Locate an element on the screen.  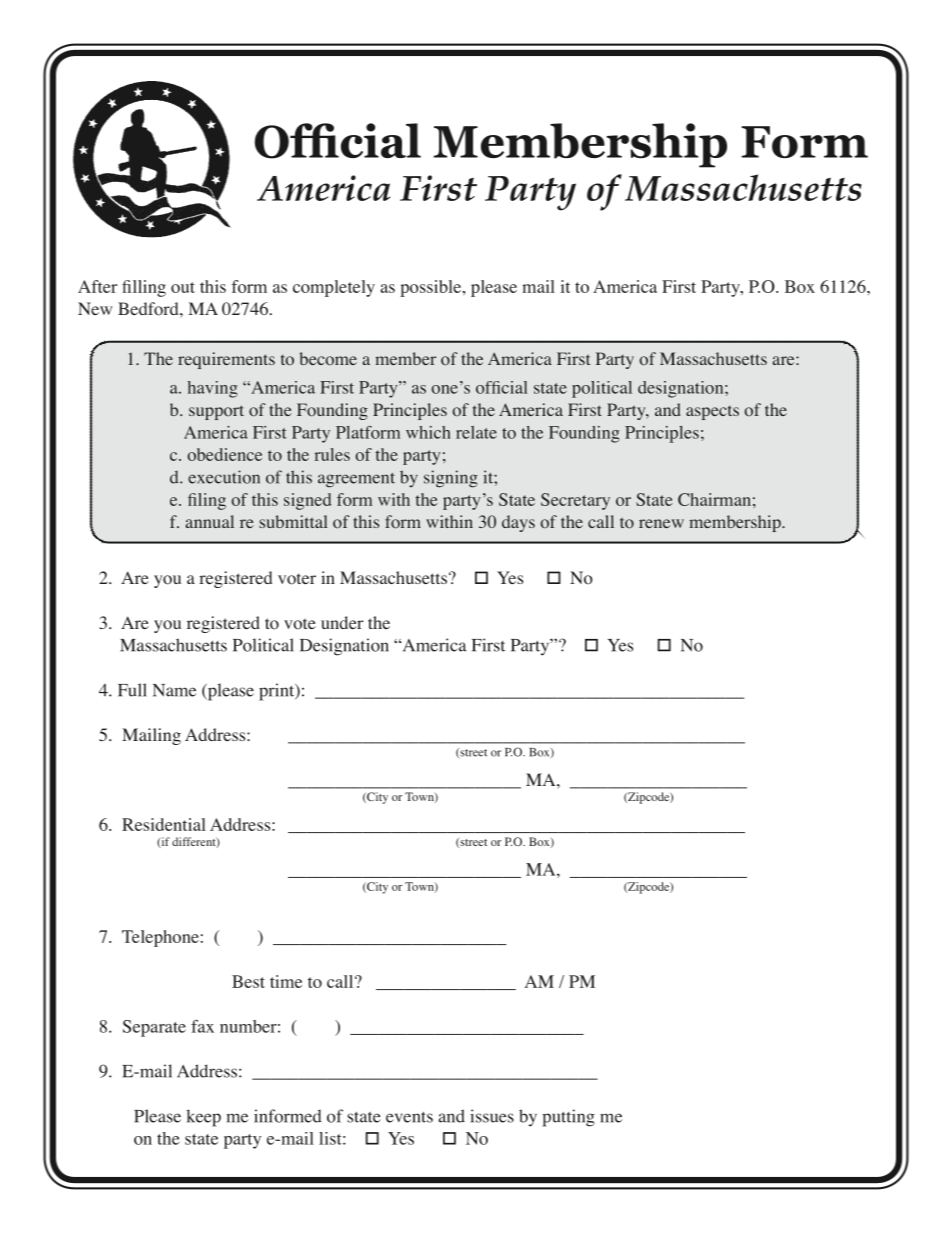
events is located at coordinates (409, 1117).
